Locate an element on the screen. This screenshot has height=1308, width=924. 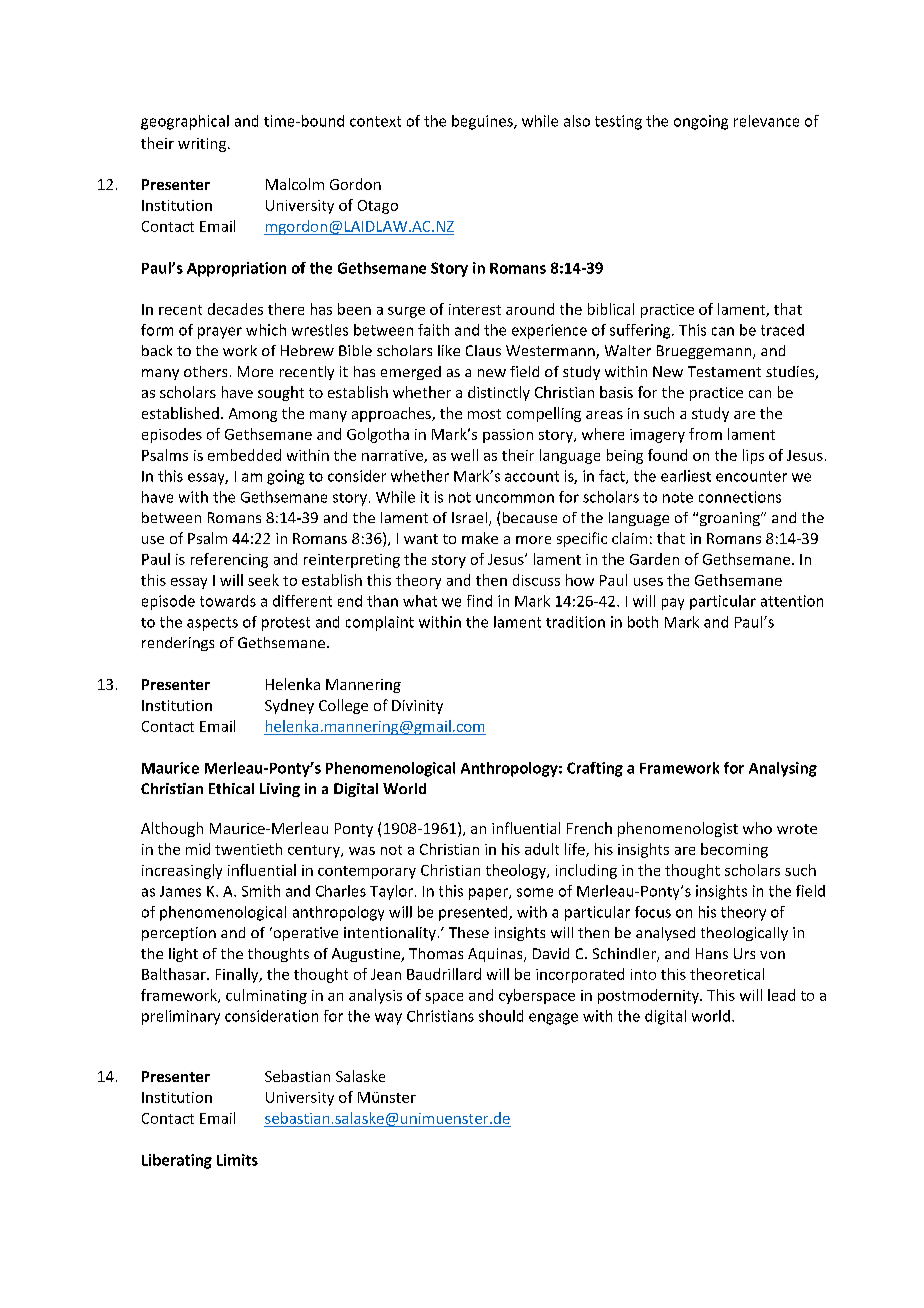
Limits is located at coordinates (237, 1160).
